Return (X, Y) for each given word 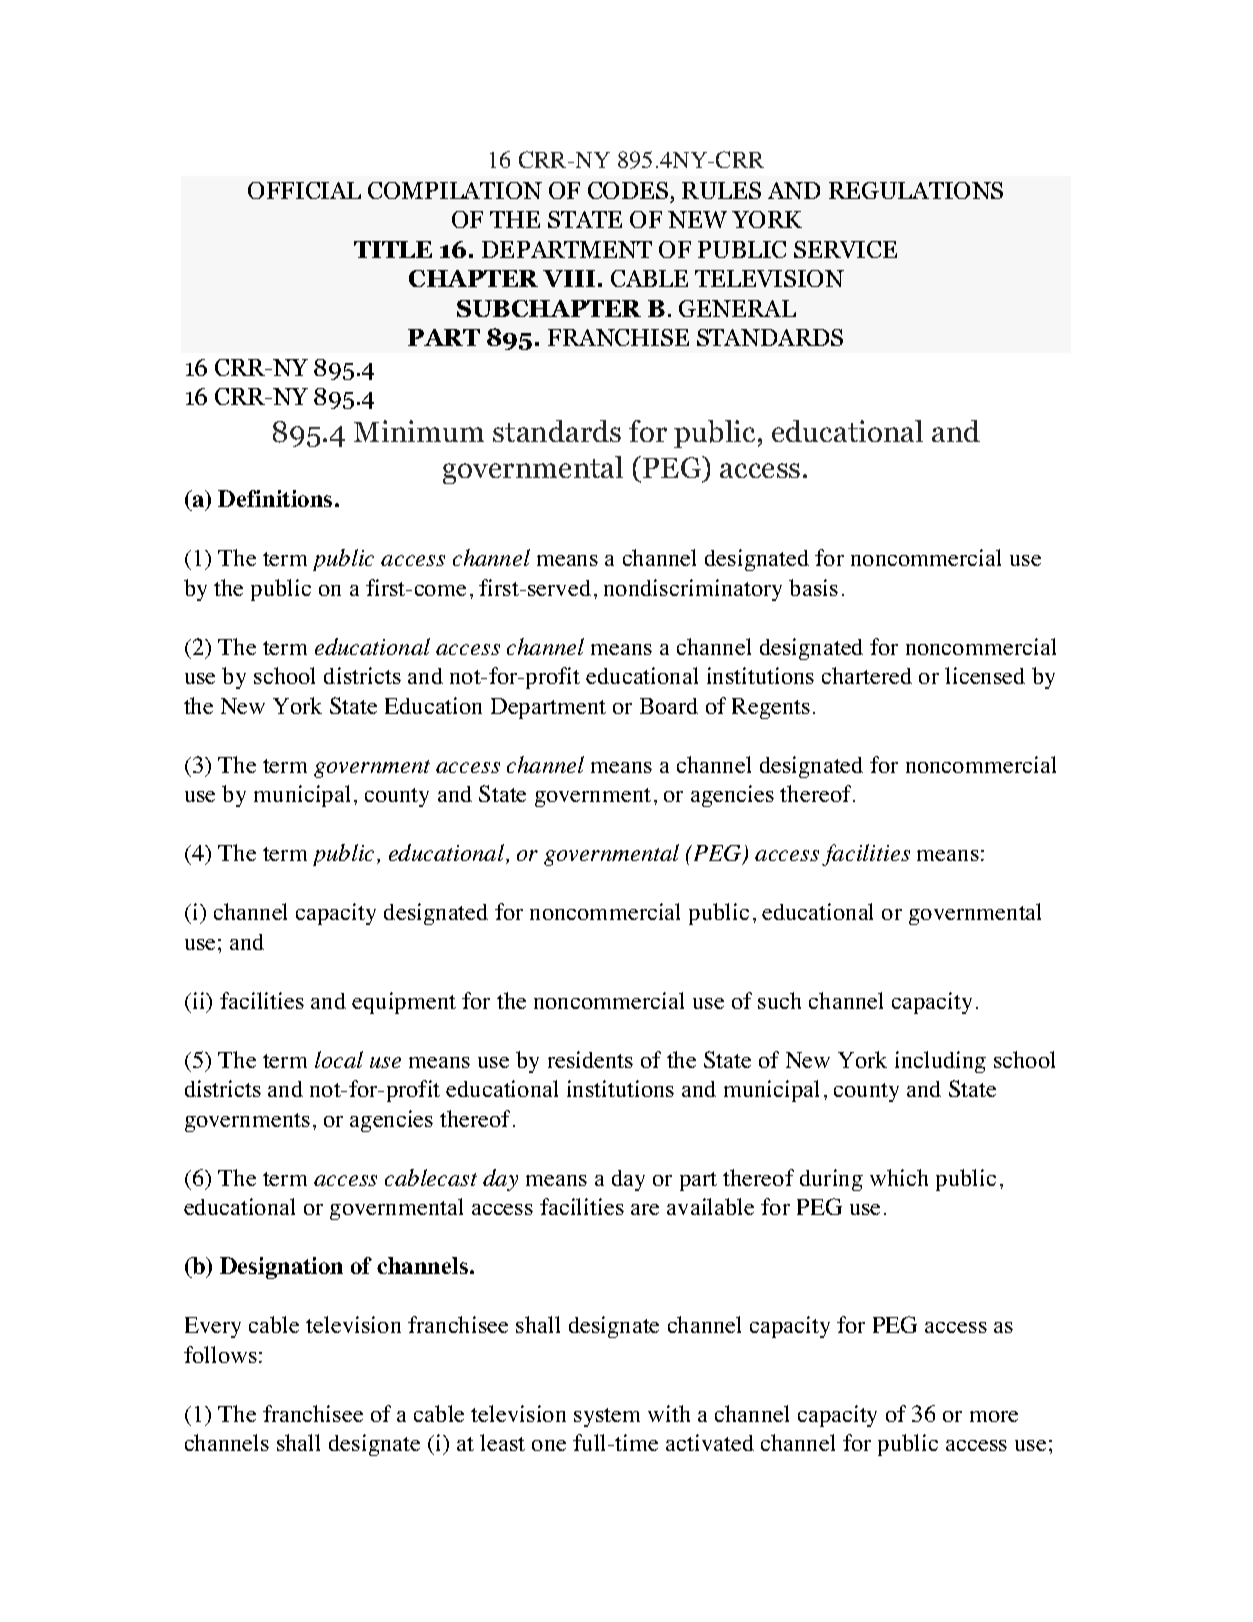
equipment (404, 1003)
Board (669, 706)
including (940, 1062)
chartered (867, 675)
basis (813, 587)
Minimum (419, 431)
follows (220, 1354)
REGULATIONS (916, 190)
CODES (628, 190)
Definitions (275, 498)
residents (590, 1059)
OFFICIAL (304, 190)
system (607, 1417)
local (339, 1059)
